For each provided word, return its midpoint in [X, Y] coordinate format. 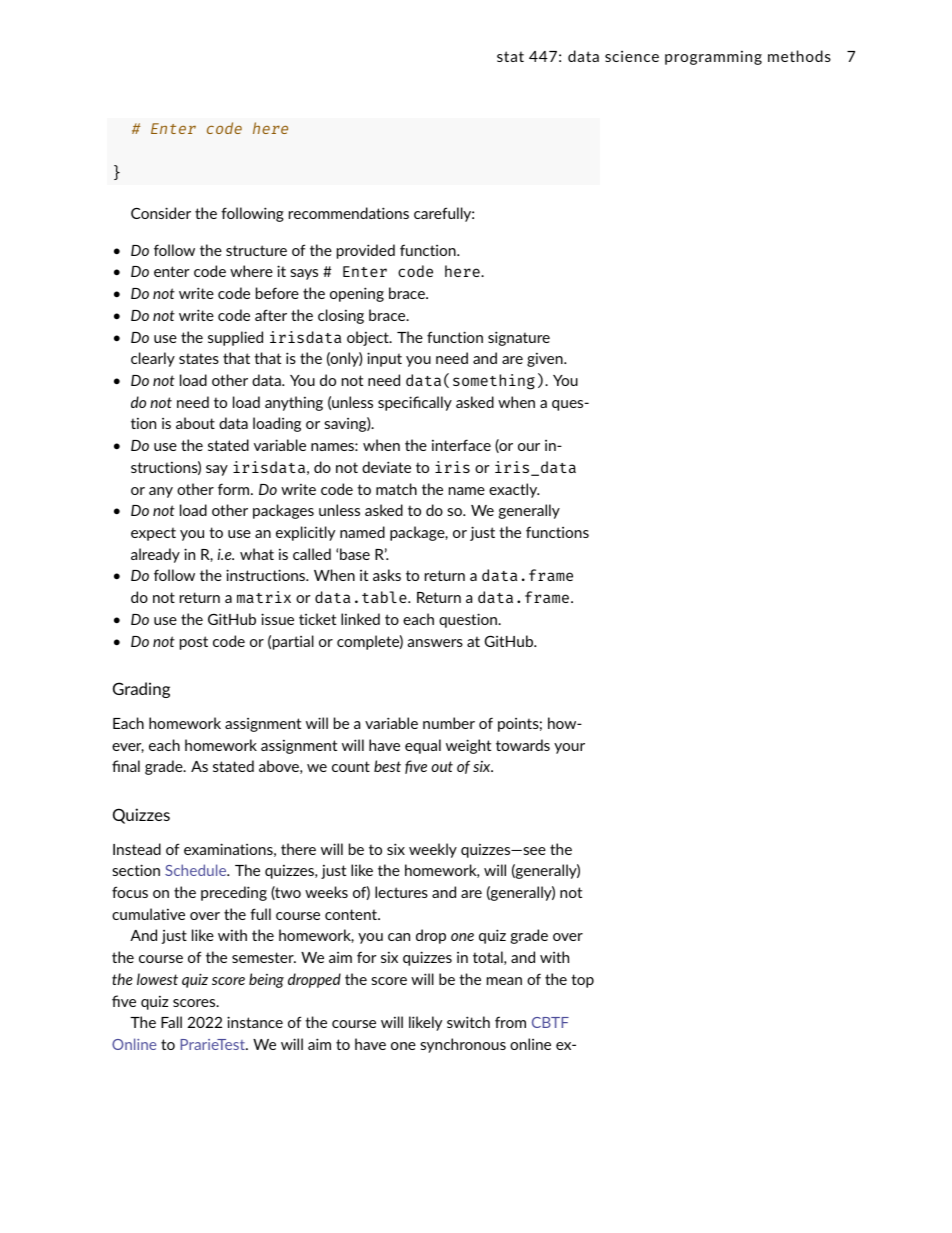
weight [468, 746]
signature [519, 338]
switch [468, 1022]
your [569, 748]
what [257, 554]
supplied [235, 338]
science [632, 56]
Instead [137, 849]
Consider [161, 213]
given [546, 360]
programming [713, 58]
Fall [171, 1022]
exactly [514, 490]
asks [387, 575]
